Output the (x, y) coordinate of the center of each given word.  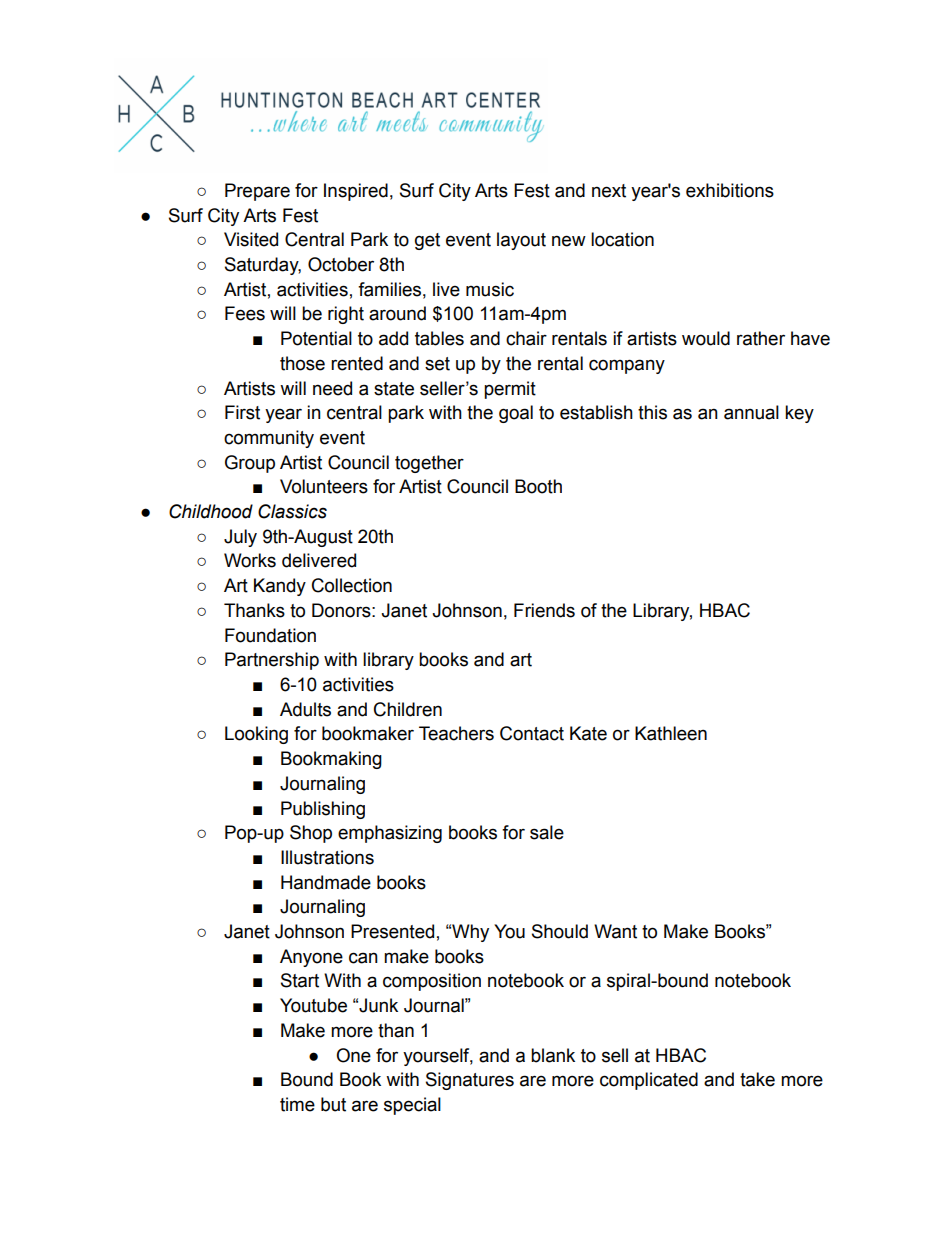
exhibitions (730, 190)
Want (615, 931)
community (269, 439)
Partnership (272, 661)
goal (516, 414)
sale (547, 832)
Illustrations (327, 857)
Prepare (257, 192)
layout (521, 241)
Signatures (470, 1081)
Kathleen (671, 733)
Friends (544, 610)
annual (751, 412)
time (297, 1104)
